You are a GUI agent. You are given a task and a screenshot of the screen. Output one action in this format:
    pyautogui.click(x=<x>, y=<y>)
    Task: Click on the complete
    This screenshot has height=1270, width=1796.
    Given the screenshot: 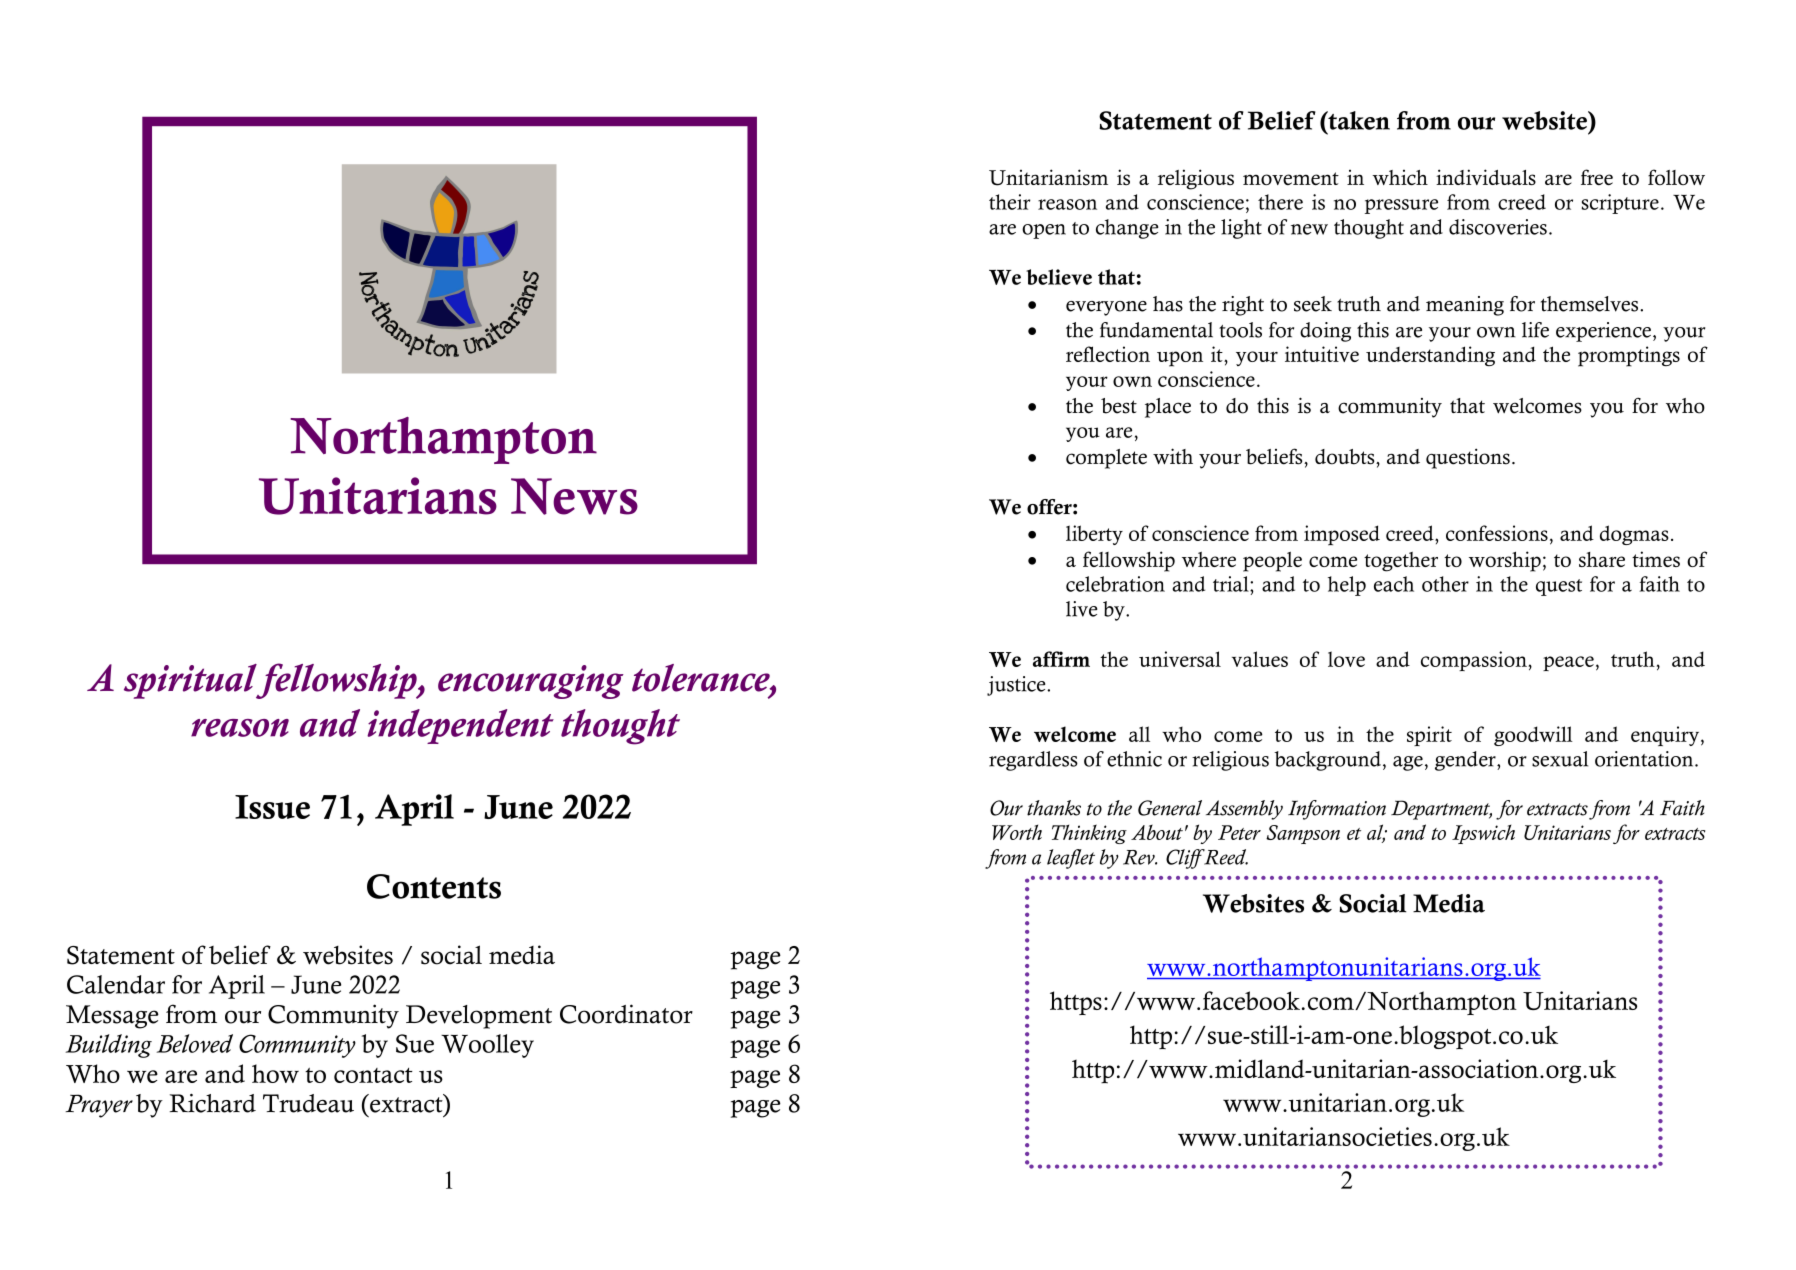 What is the action you would take?
    pyautogui.click(x=1106, y=459)
